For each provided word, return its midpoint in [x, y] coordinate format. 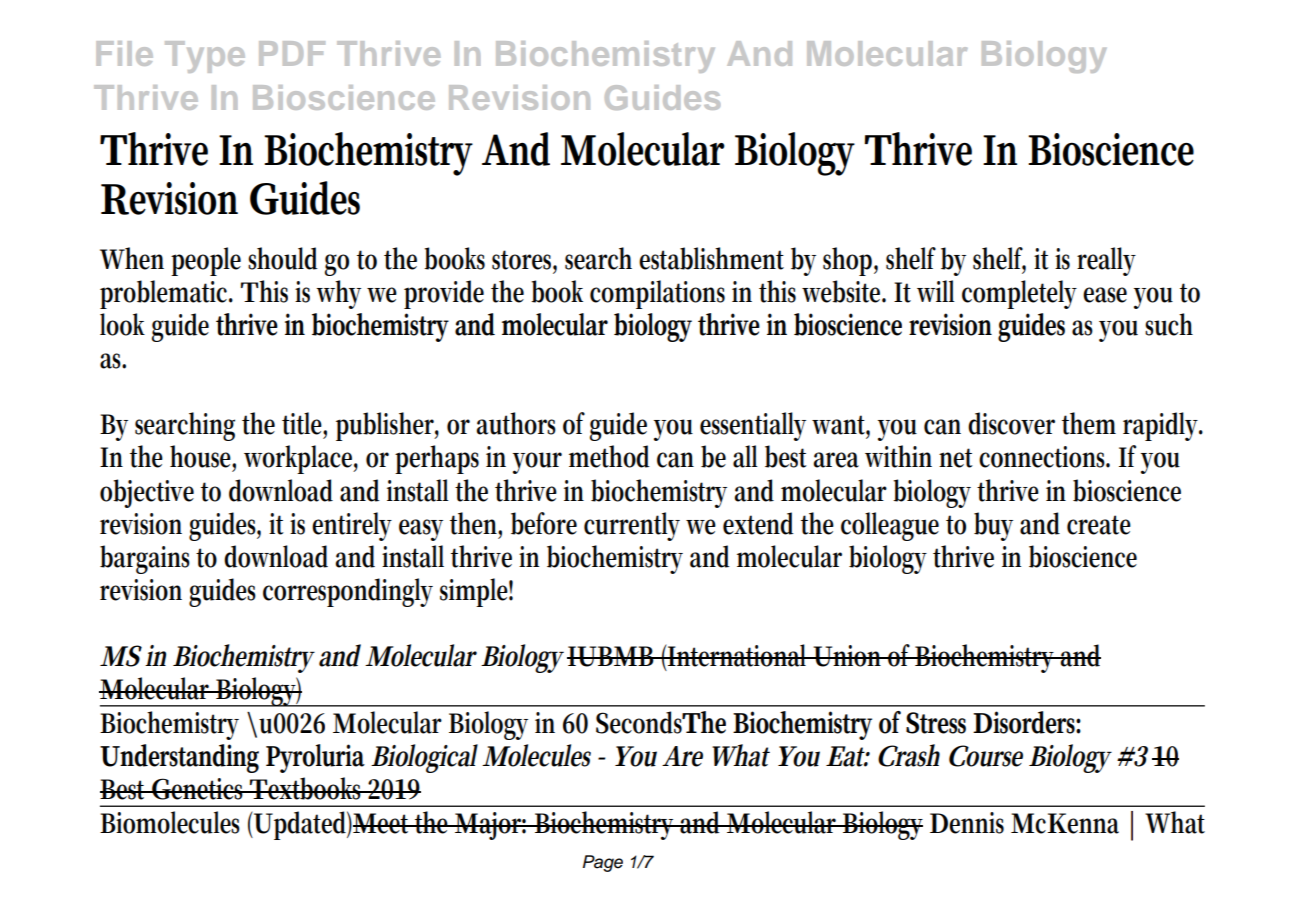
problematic [166, 294]
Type [205, 57]
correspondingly [348, 592]
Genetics [199, 789]
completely [1019, 294]
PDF [292, 53]
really [1106, 261]
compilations [657, 294]
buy [993, 526]
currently [632, 526]
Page [603, 863]
